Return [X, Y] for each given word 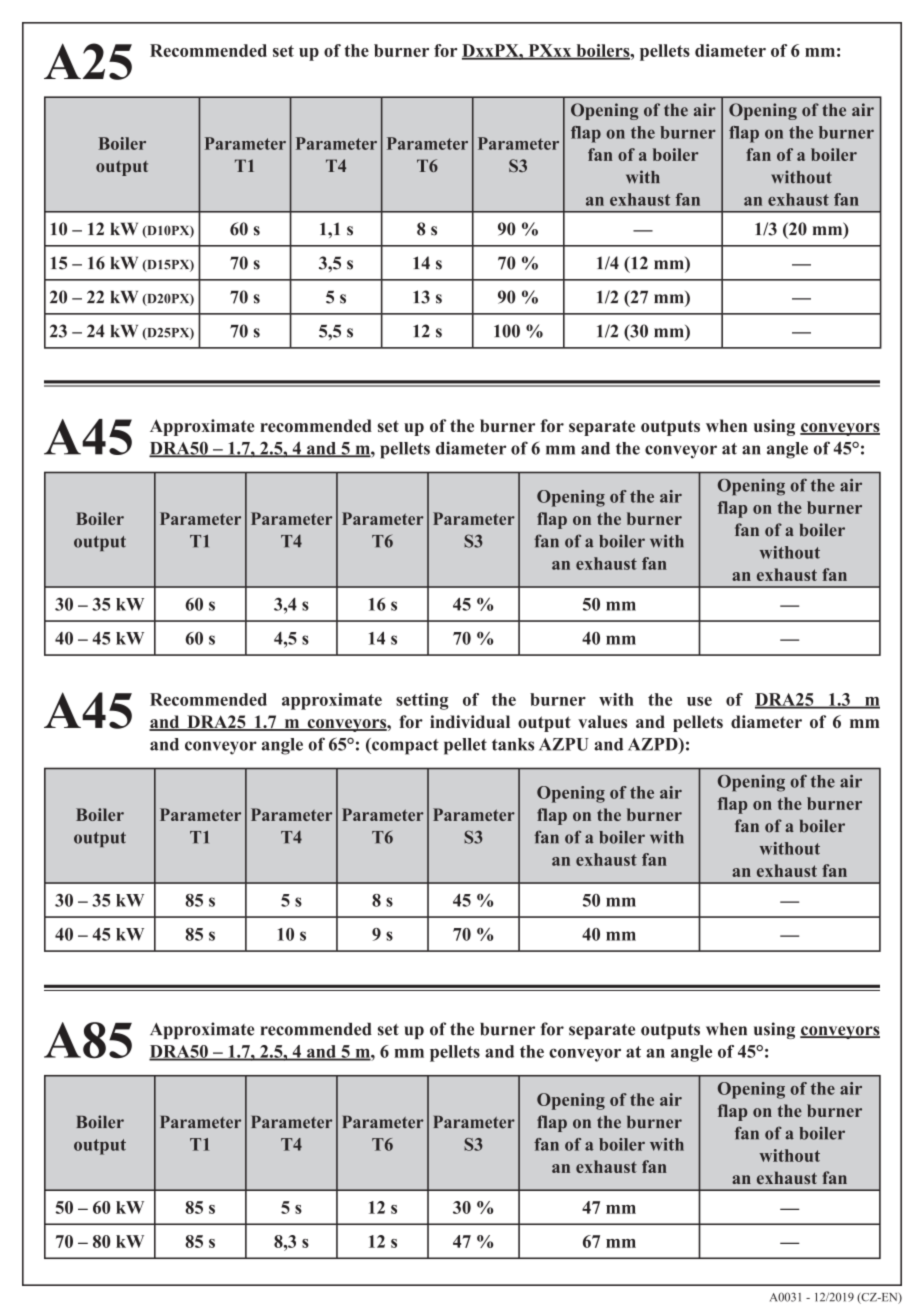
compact [404, 746]
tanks [513, 744]
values [602, 721]
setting [422, 701]
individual [470, 721]
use [699, 701]
